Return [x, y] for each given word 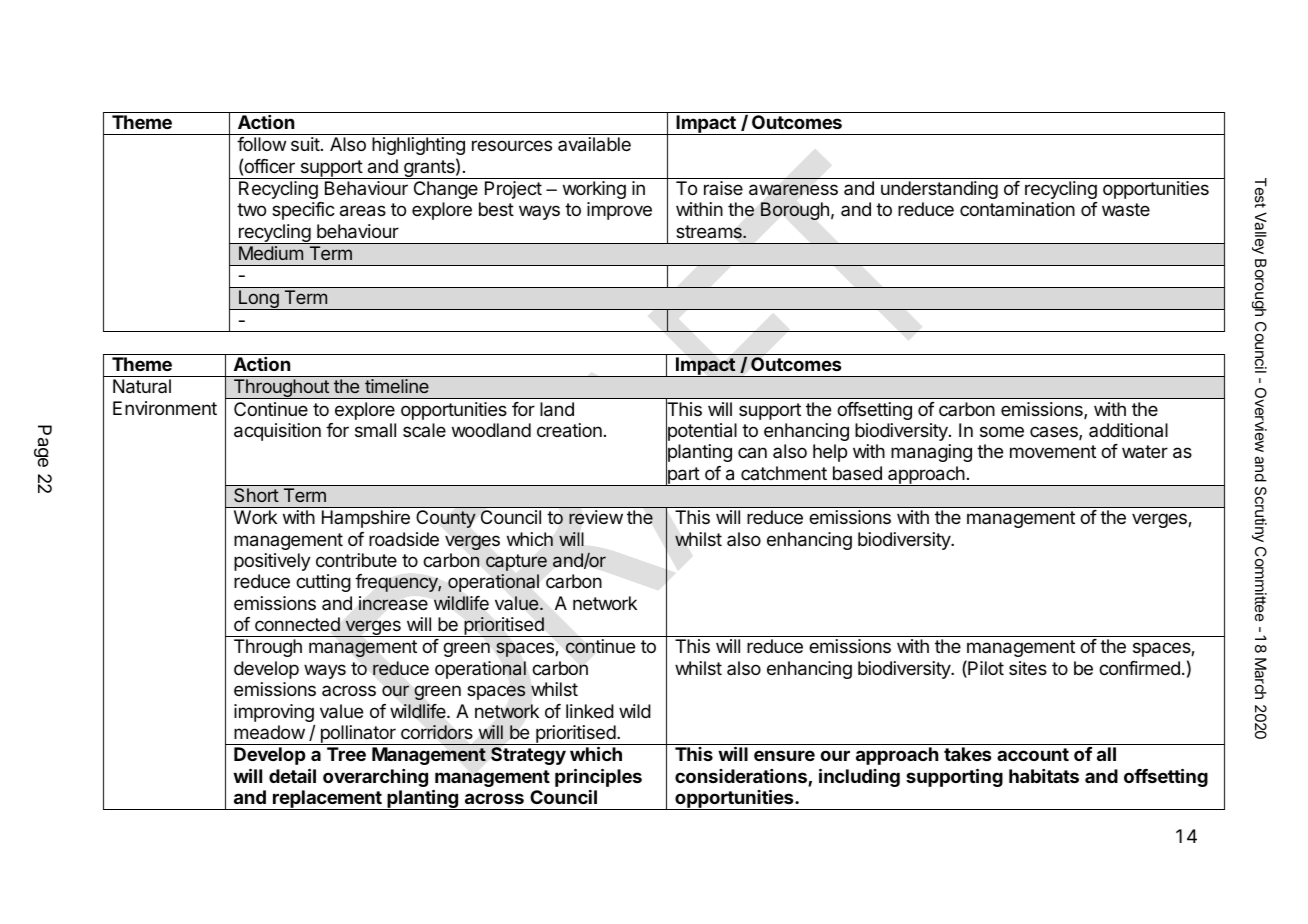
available [594, 144]
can [752, 452]
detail [292, 775]
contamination [1017, 209]
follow [261, 144]
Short [256, 495]
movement [1053, 451]
